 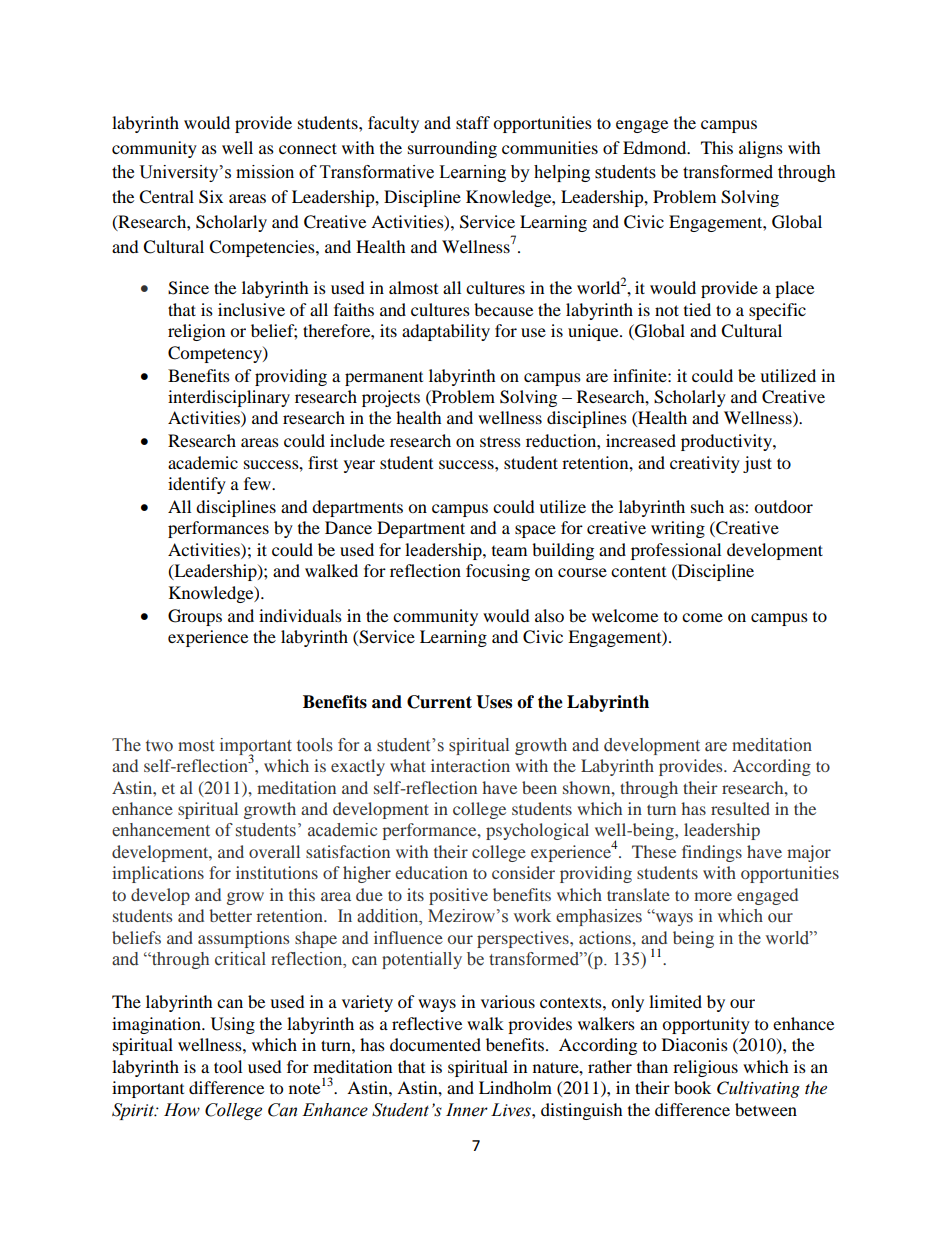 What do you see at coordinates (740, 808) in the image?
I see `resulted` at bounding box center [740, 808].
